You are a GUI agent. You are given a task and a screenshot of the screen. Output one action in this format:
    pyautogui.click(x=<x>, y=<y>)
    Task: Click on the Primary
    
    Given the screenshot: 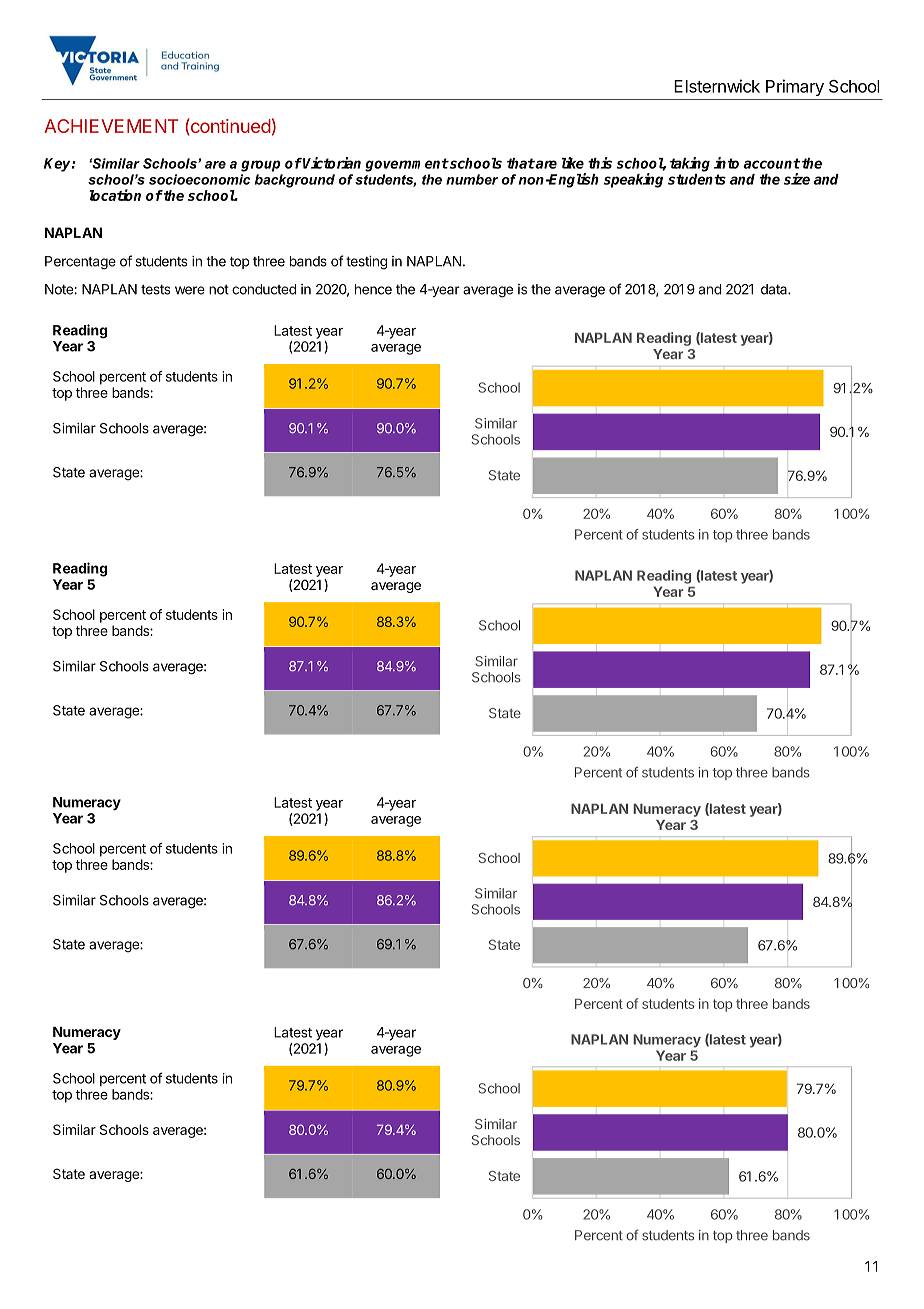 What is the action you would take?
    pyautogui.click(x=795, y=87)
